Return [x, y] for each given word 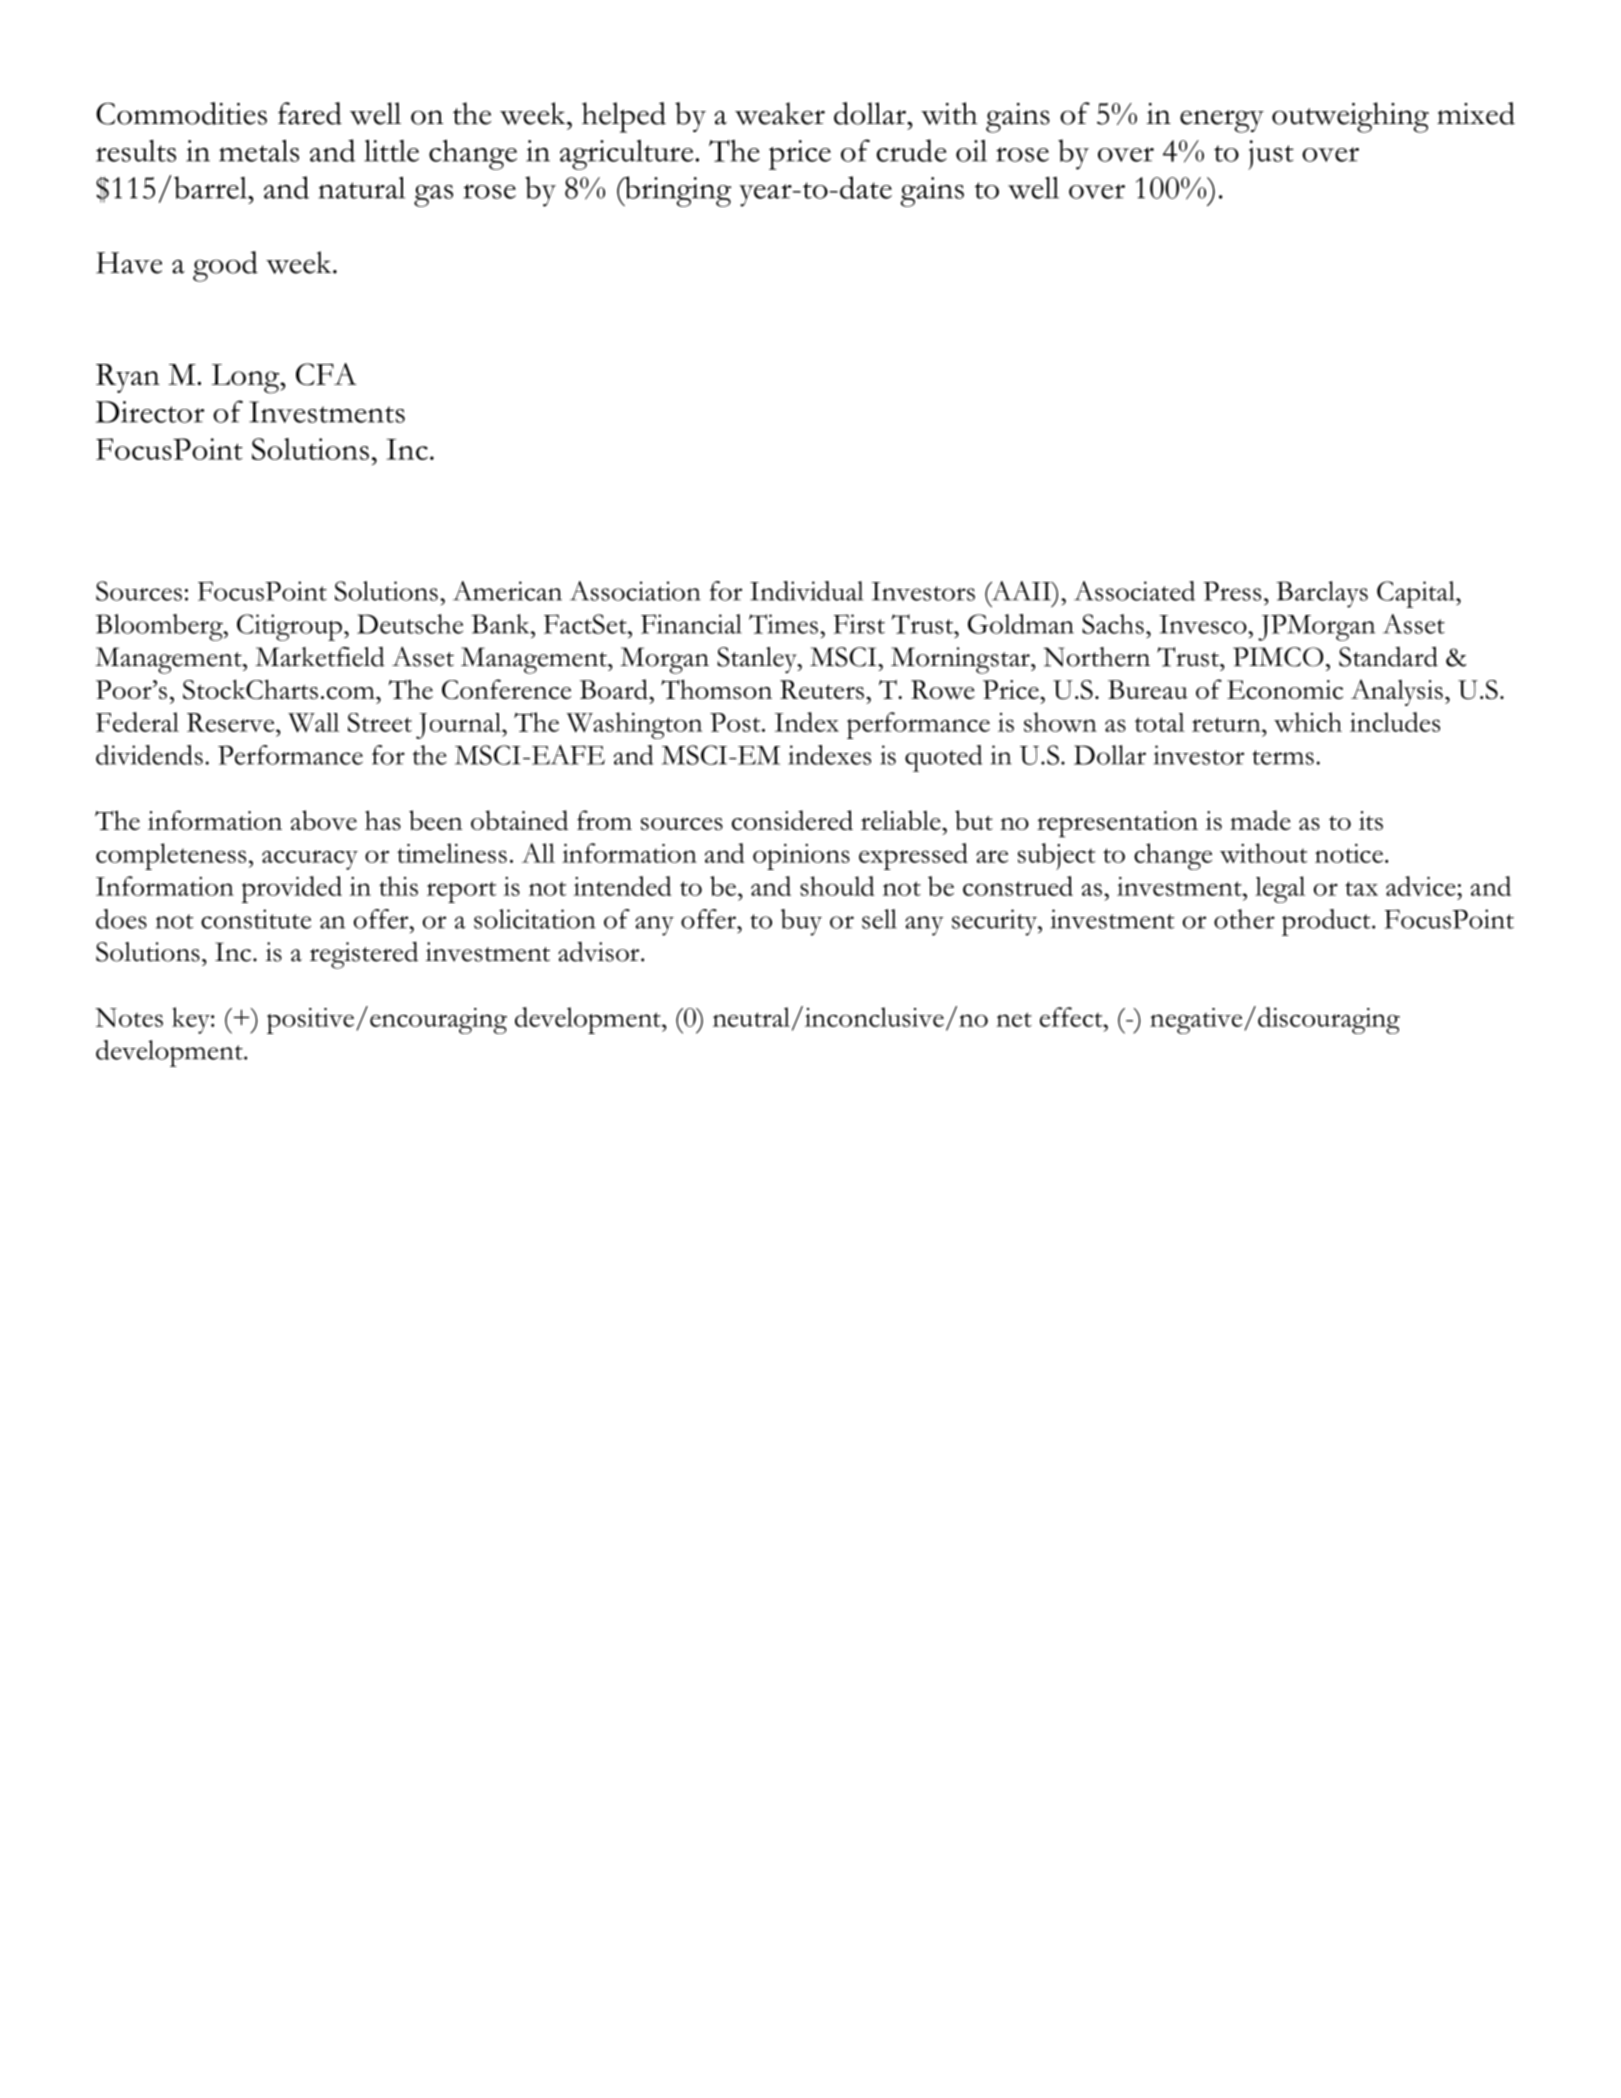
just [1271, 155]
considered [792, 820]
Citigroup [289, 627]
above [324, 820]
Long [246, 379]
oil [971, 151]
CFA [326, 374]
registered [364, 955]
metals [259, 151]
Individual [806, 591]
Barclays [1322, 594]
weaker [780, 113]
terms [1283, 757]
